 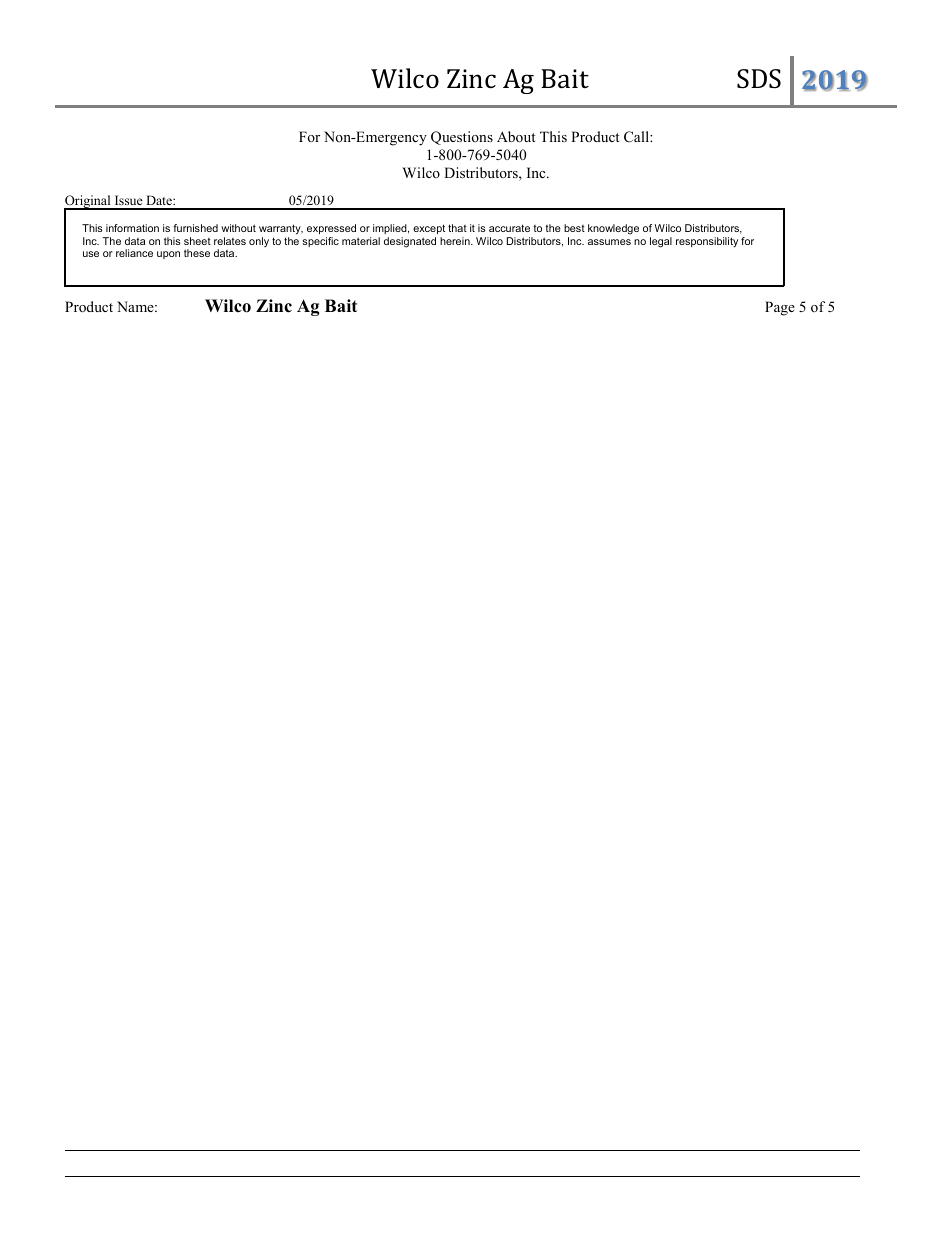 I want to click on Questions, so click(x=462, y=138).
